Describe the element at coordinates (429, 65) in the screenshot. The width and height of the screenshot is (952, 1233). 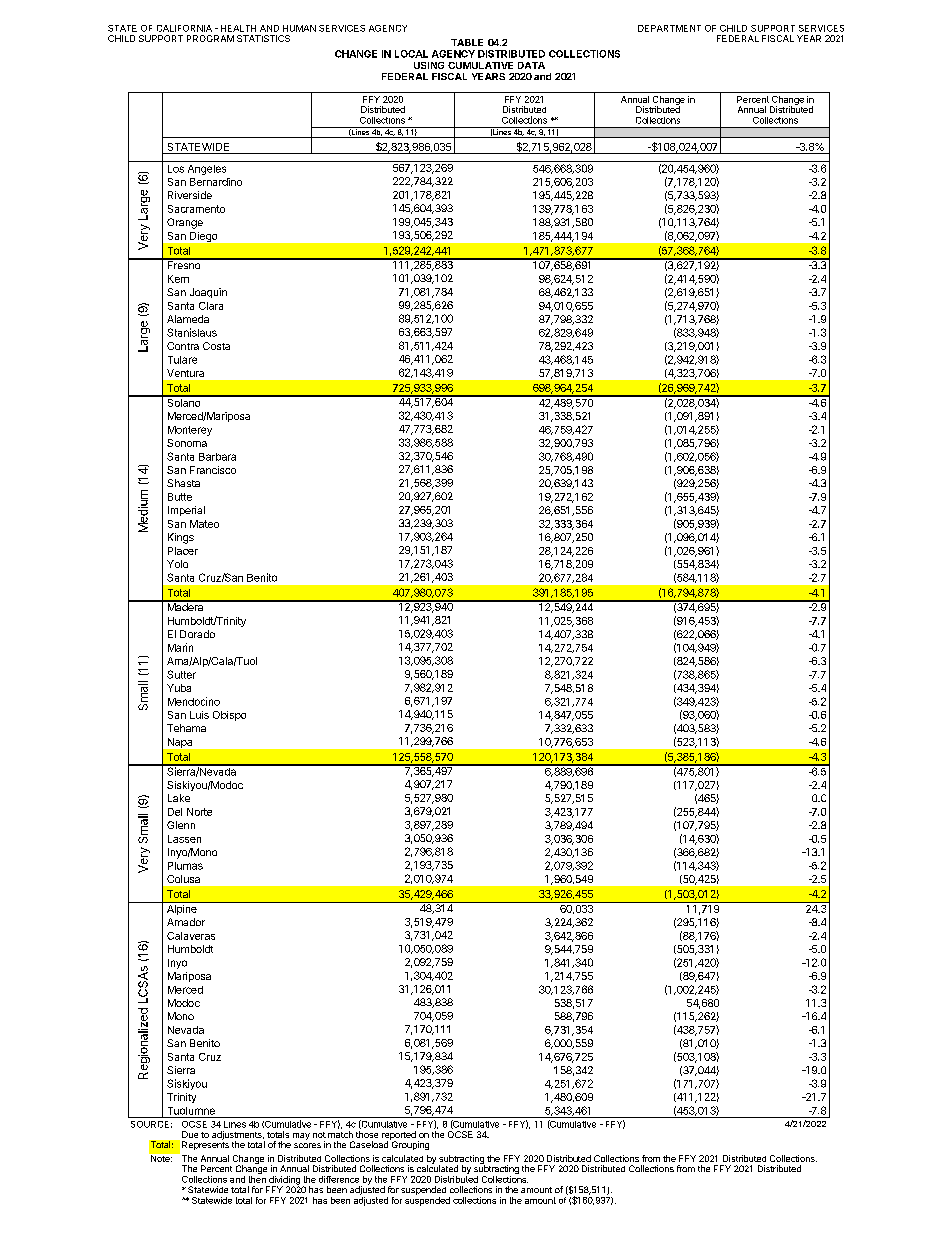
I see `USING` at that location.
